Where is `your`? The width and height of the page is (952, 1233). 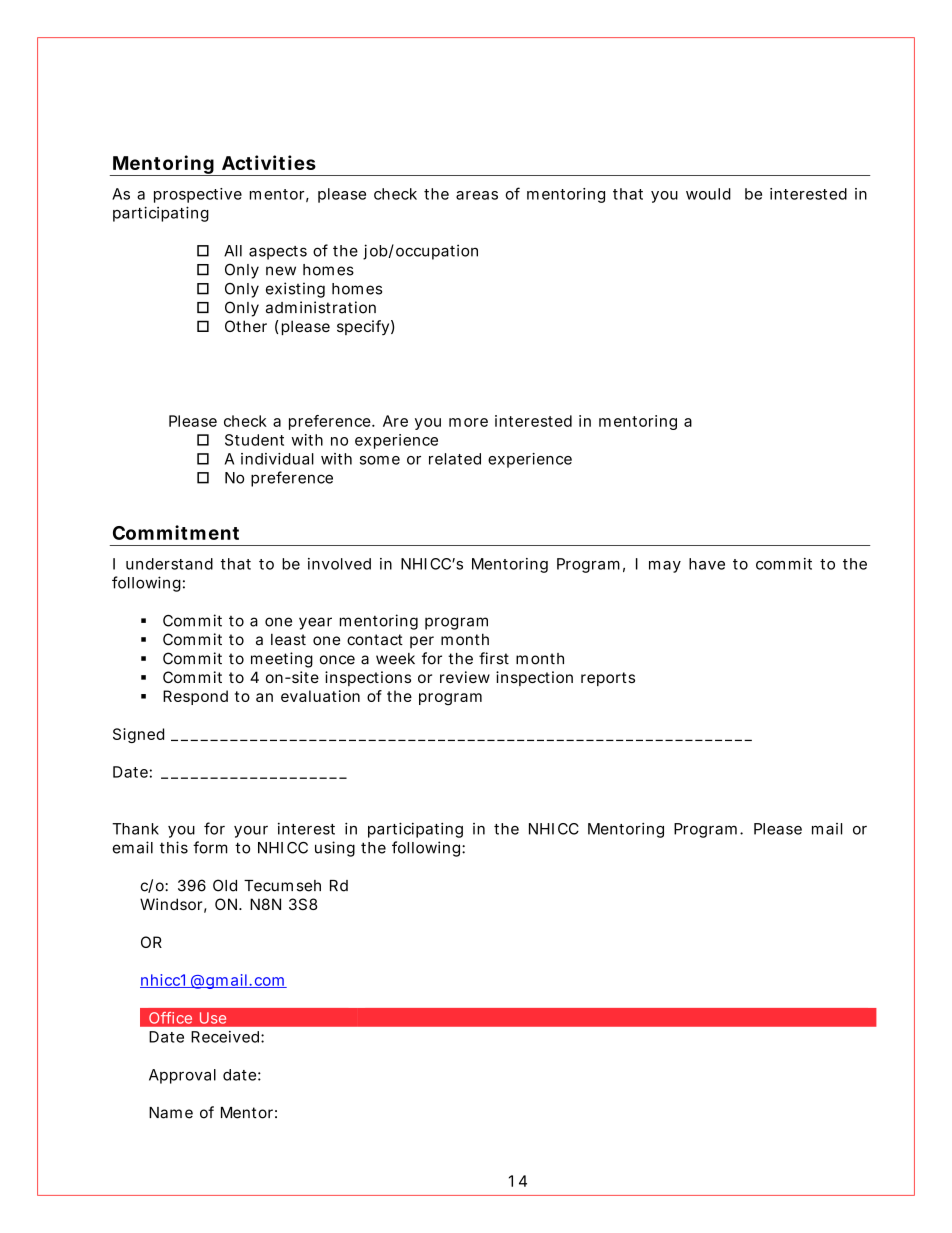 your is located at coordinates (251, 832).
